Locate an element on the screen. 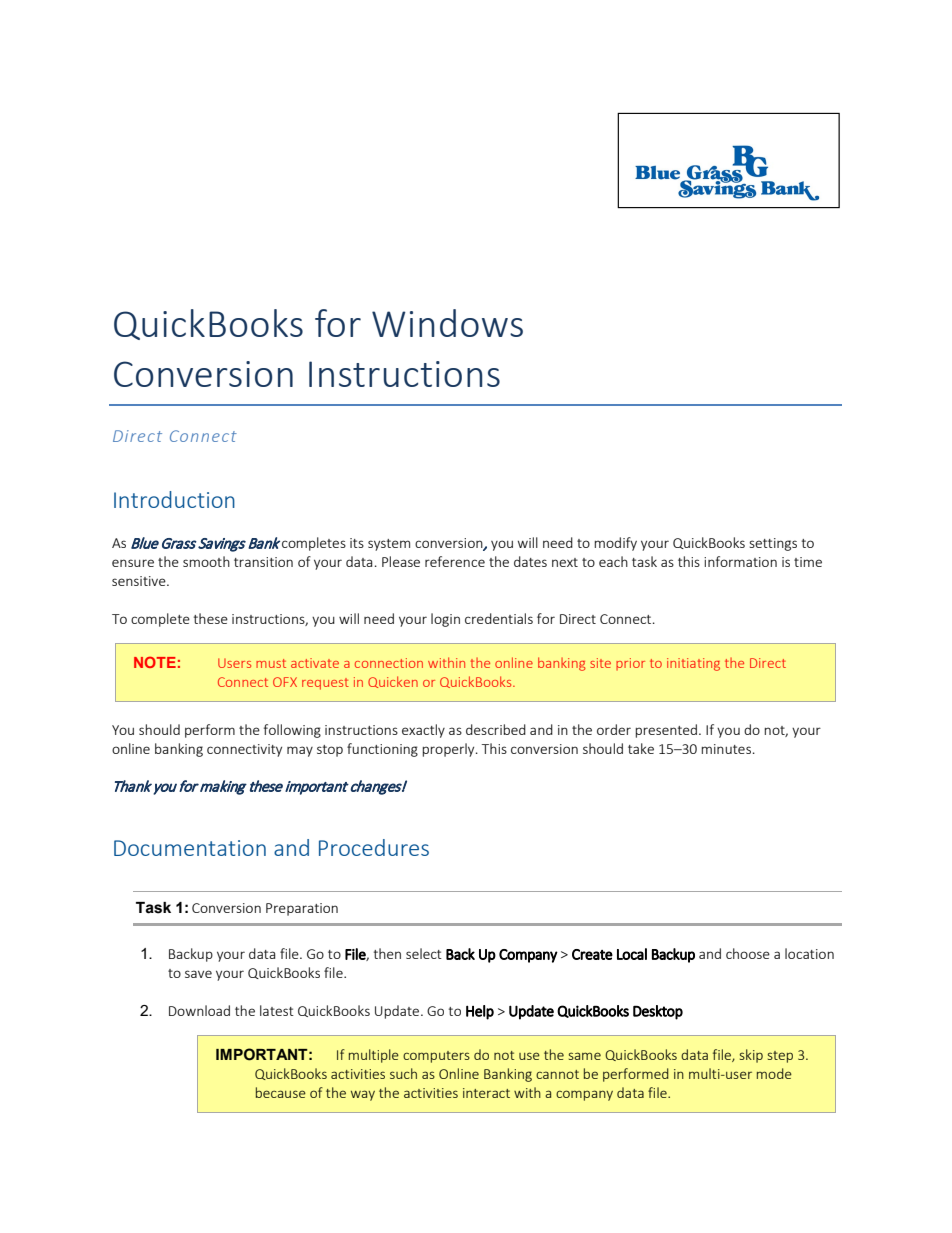 This screenshot has height=1233, width=952. system is located at coordinates (389, 545).
